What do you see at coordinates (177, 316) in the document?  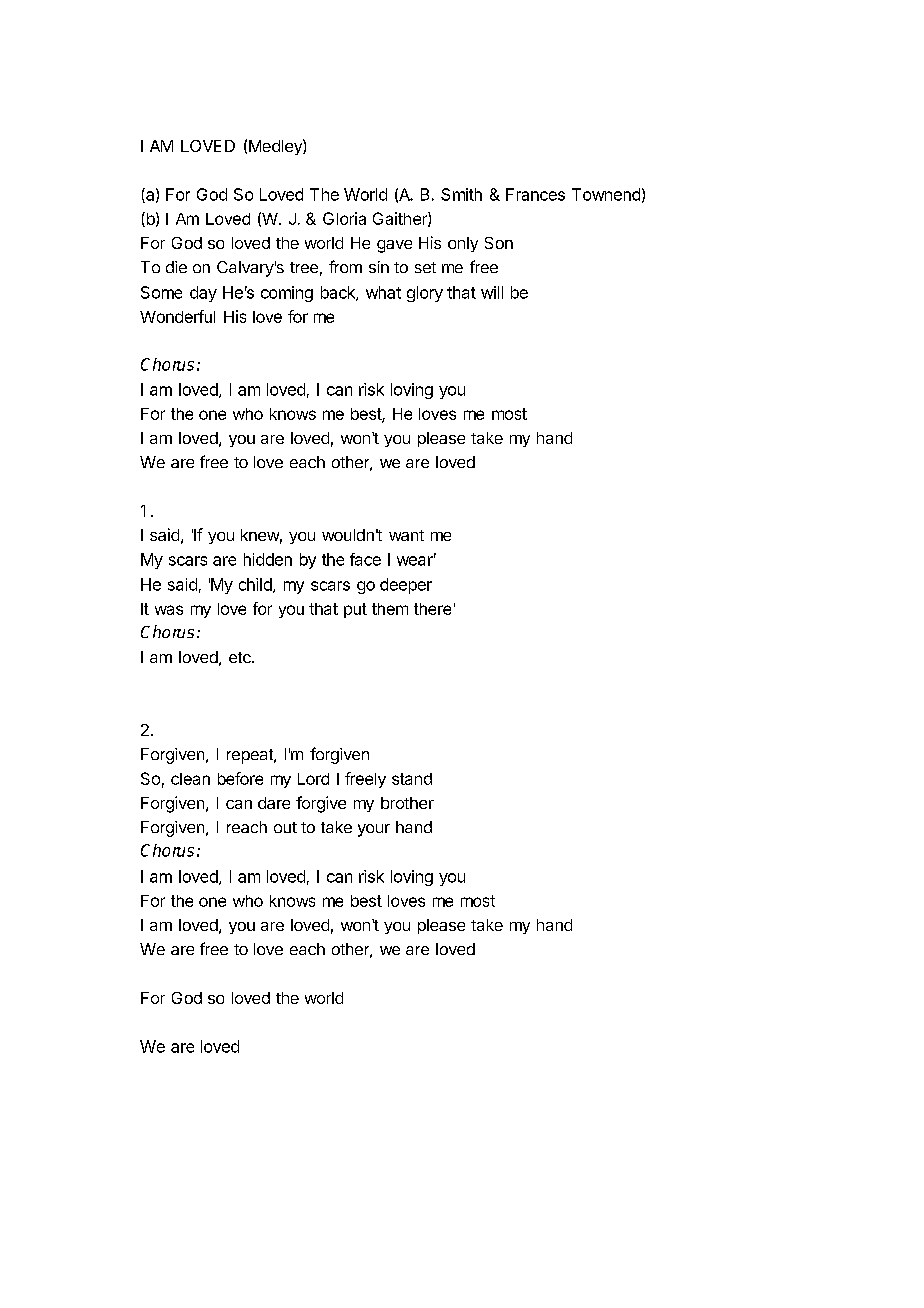 I see `Wonderful` at bounding box center [177, 316].
